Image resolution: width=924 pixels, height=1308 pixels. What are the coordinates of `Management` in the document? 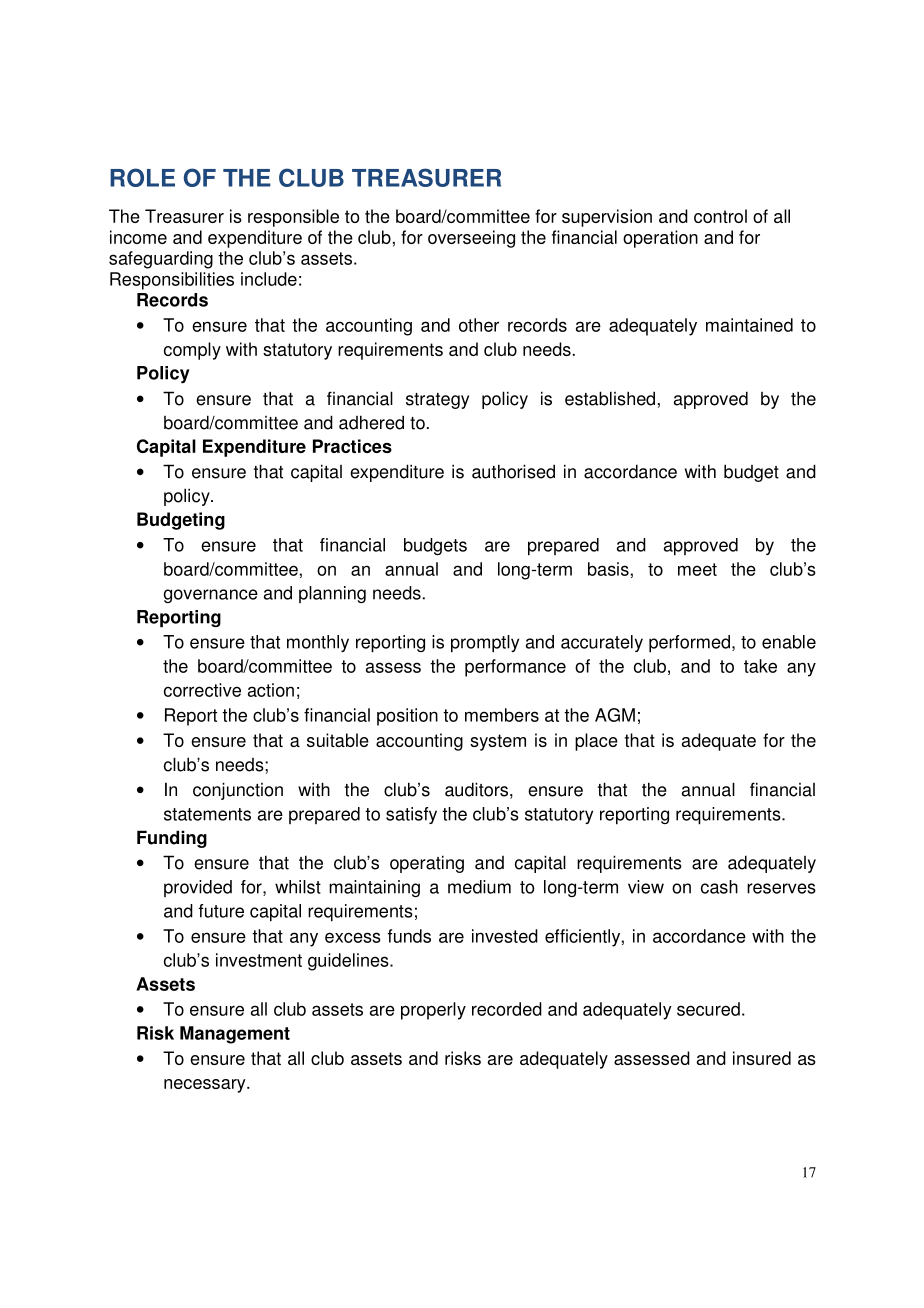 It's located at (235, 1035).
